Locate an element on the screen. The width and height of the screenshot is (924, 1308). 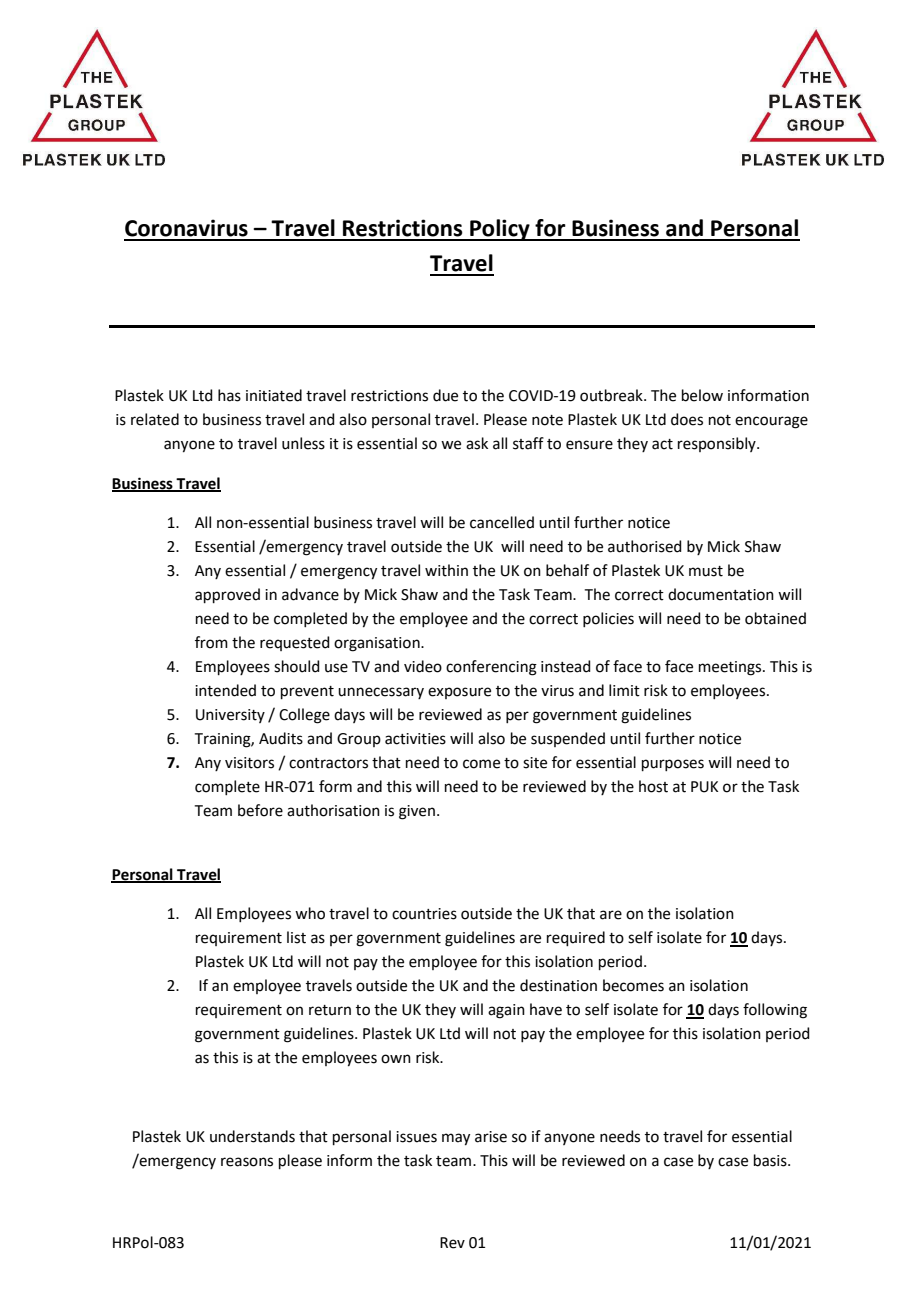
before is located at coordinates (260, 810).
